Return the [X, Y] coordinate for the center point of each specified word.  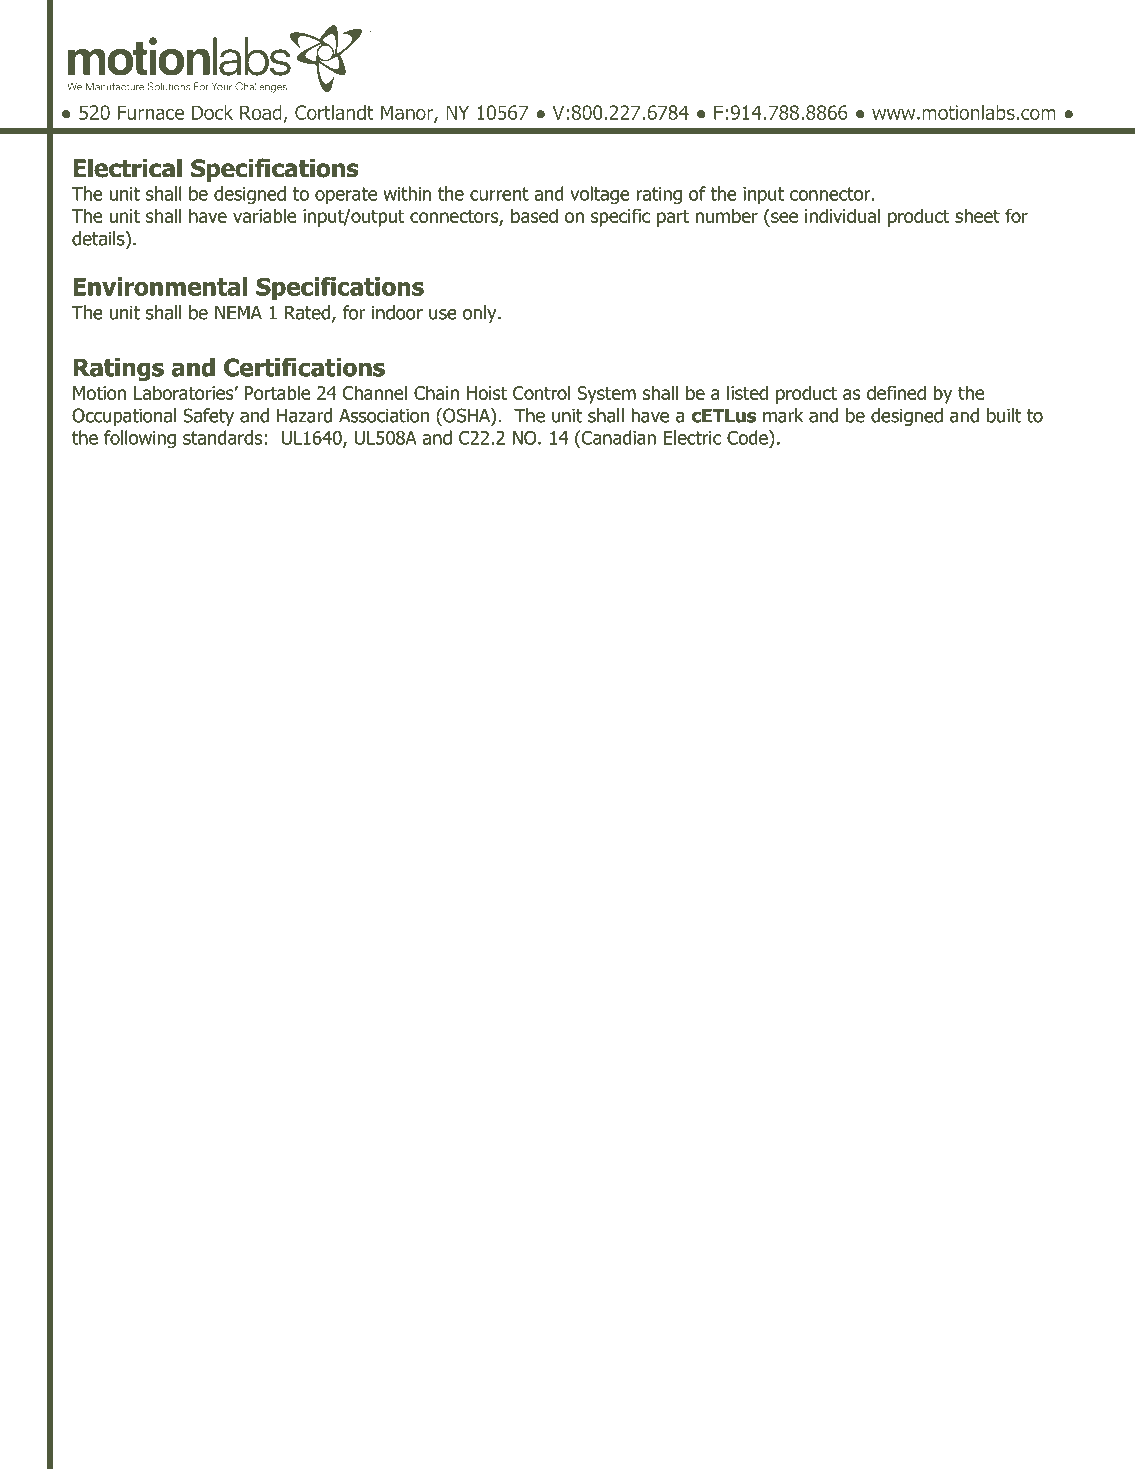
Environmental [160, 286]
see [784, 217]
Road [261, 112]
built [1004, 415]
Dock [212, 112]
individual [842, 215]
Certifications [304, 367]
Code [748, 437]
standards [222, 437]
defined [896, 392]
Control [541, 392]
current [499, 194]
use [443, 314]
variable [265, 215]
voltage [600, 195]
